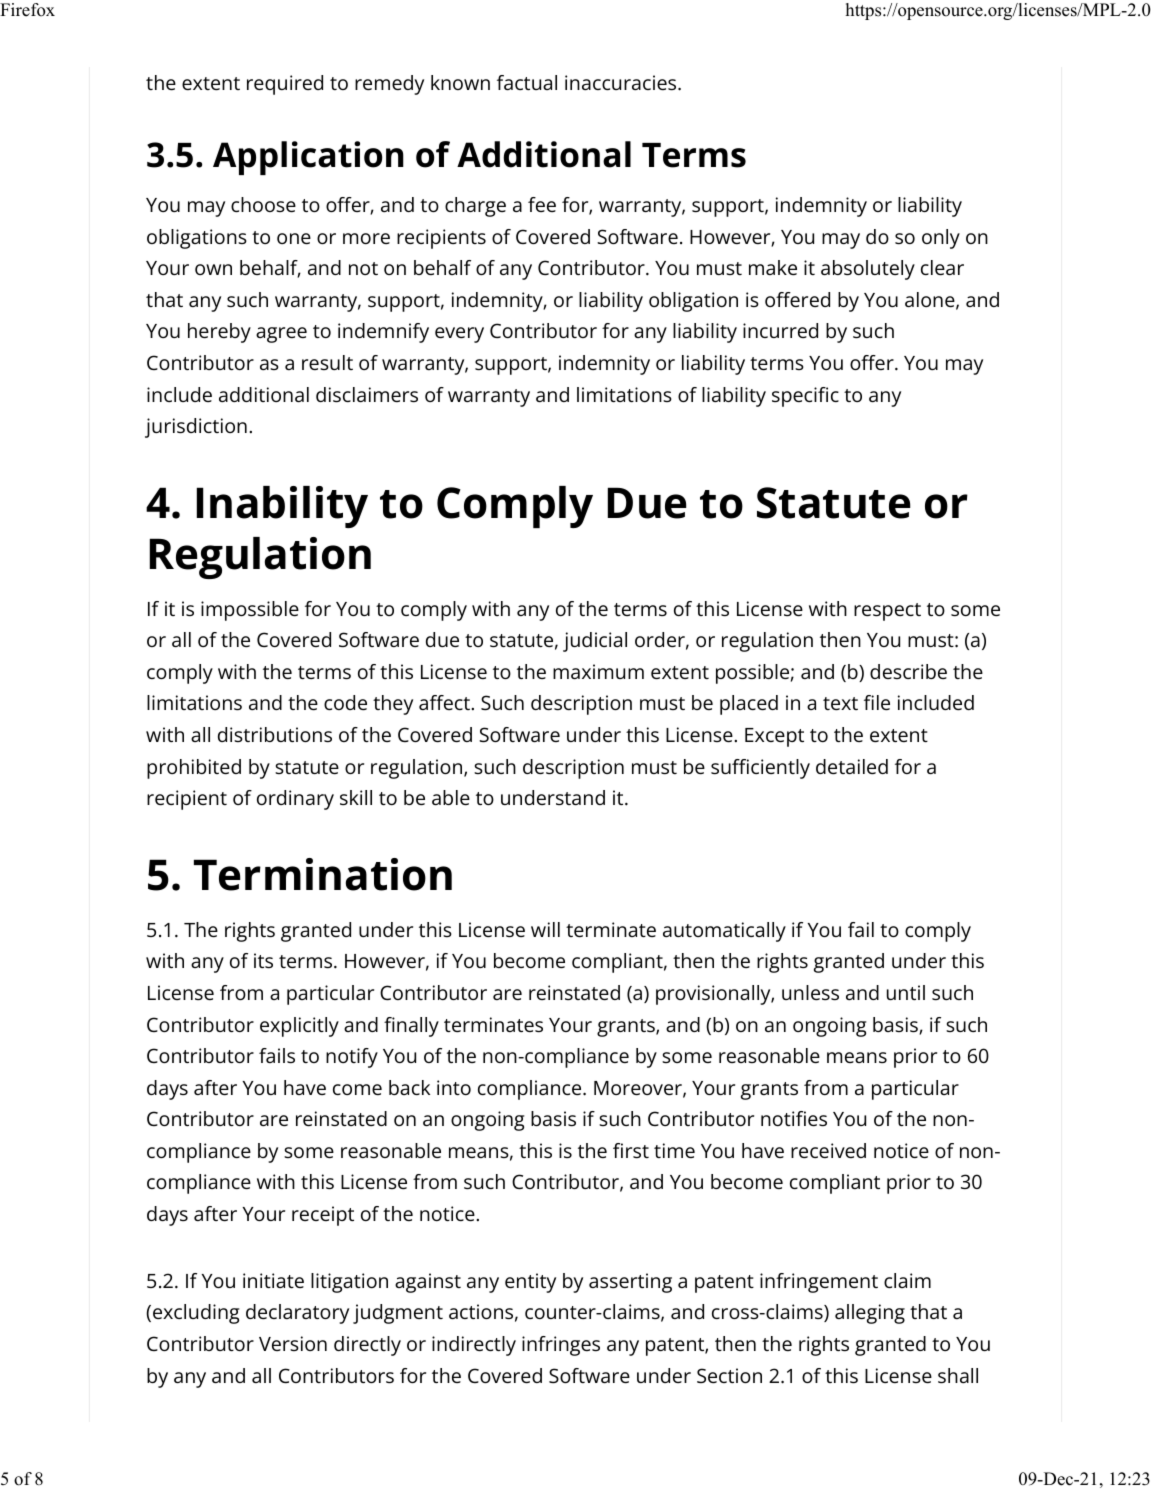 The width and height of the screenshot is (1151, 1489). What do you see at coordinates (545, 929) in the screenshot?
I see `will` at bounding box center [545, 929].
